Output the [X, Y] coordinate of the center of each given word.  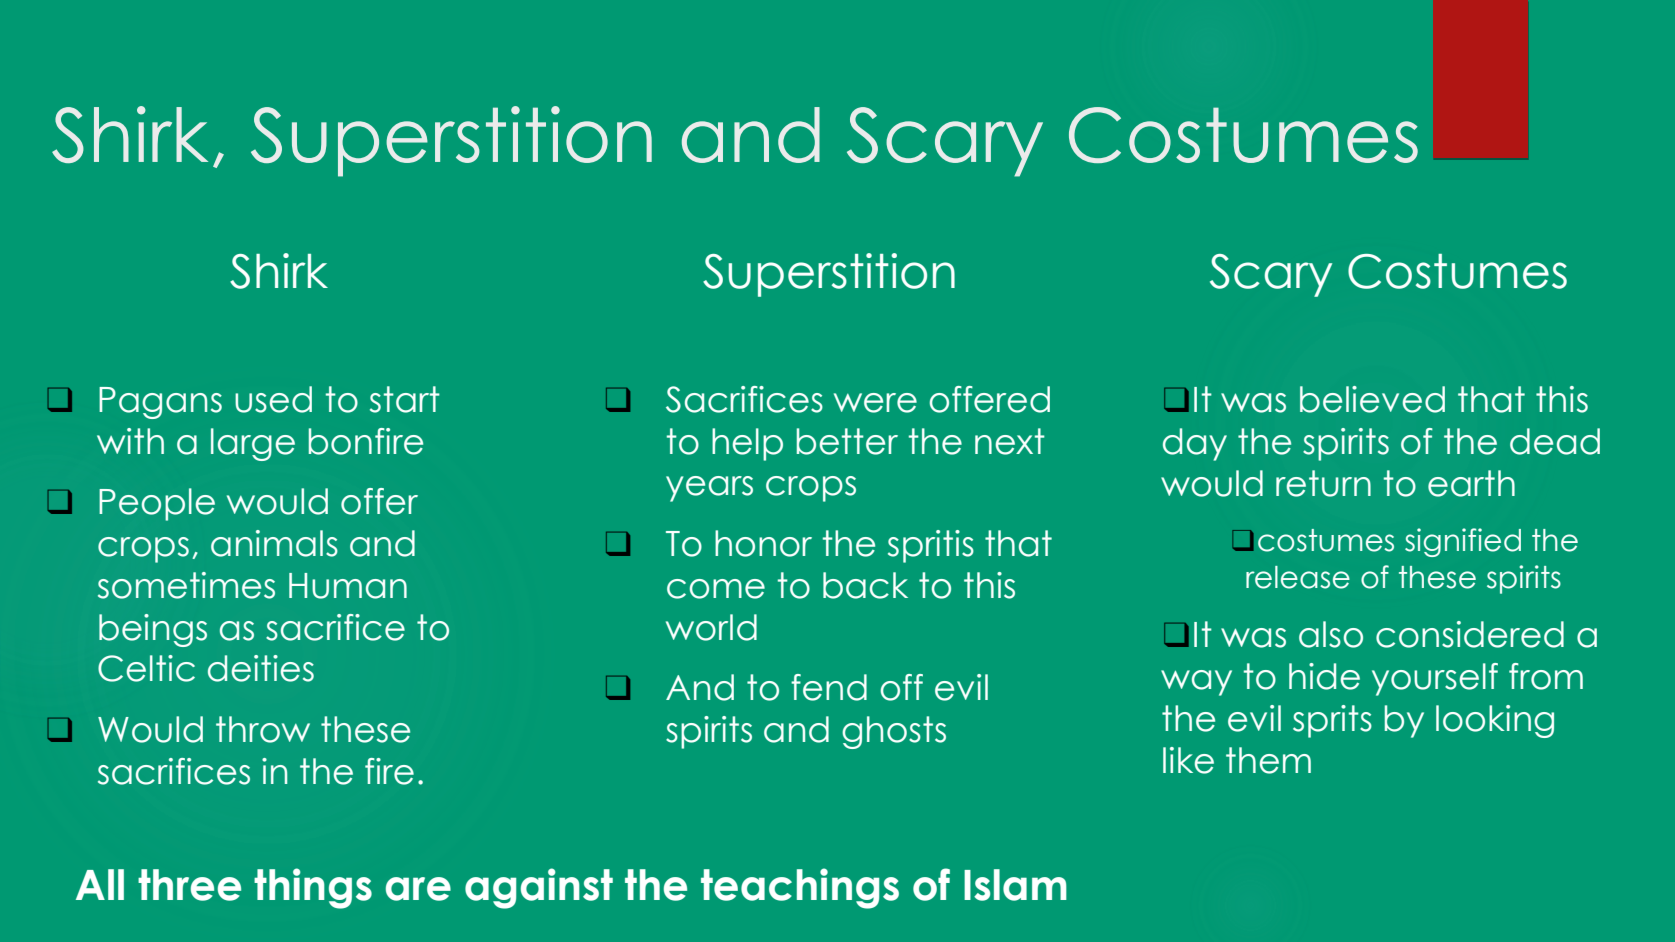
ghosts [894, 732]
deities [261, 668]
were [875, 403]
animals [274, 543]
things [313, 888]
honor [763, 543]
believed [1372, 399]
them [1268, 760]
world [711, 627]
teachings [800, 888]
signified [1463, 542]
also [1331, 634]
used [273, 399]
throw [263, 729]
